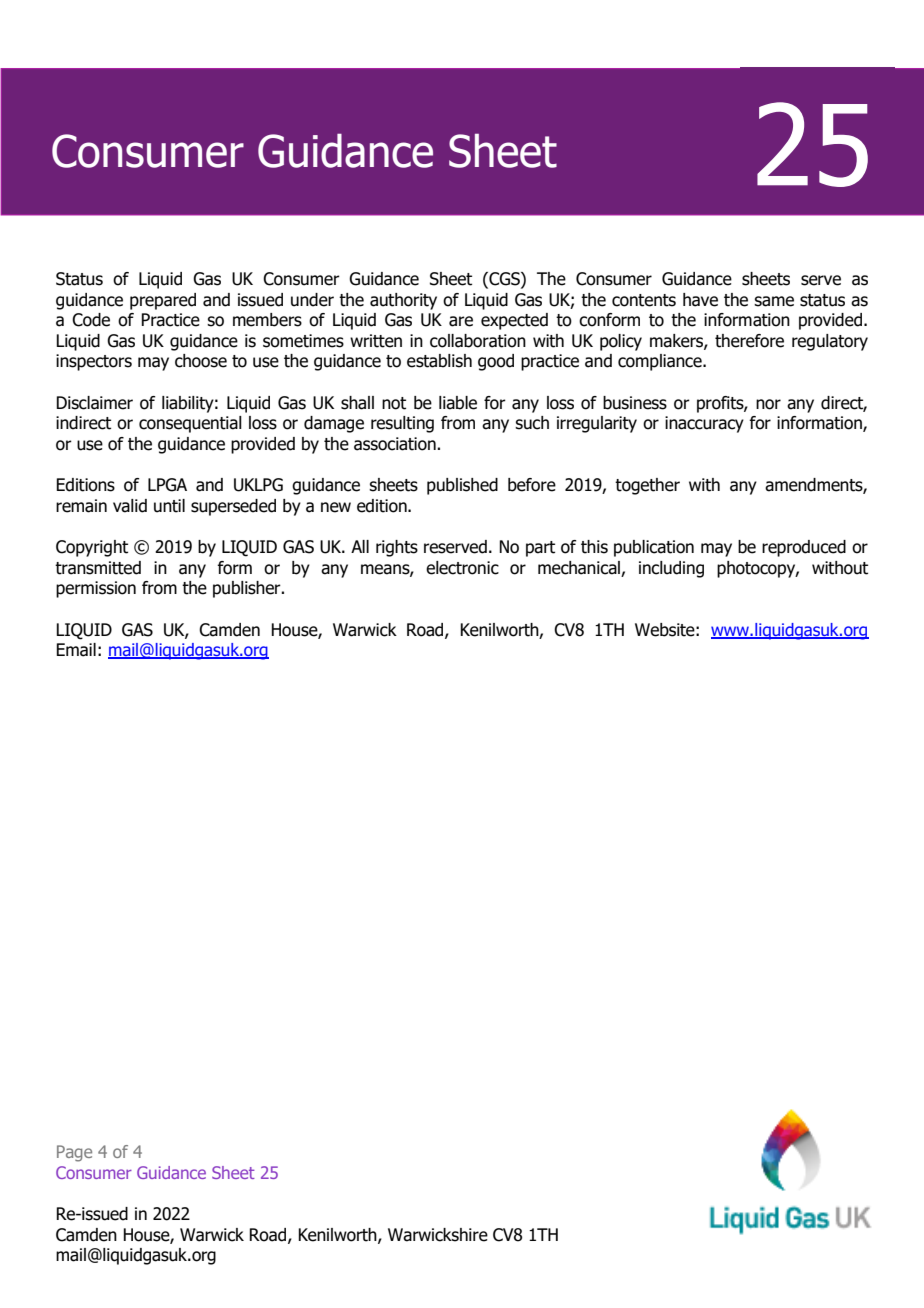  I want to click on publication, so click(654, 548).
